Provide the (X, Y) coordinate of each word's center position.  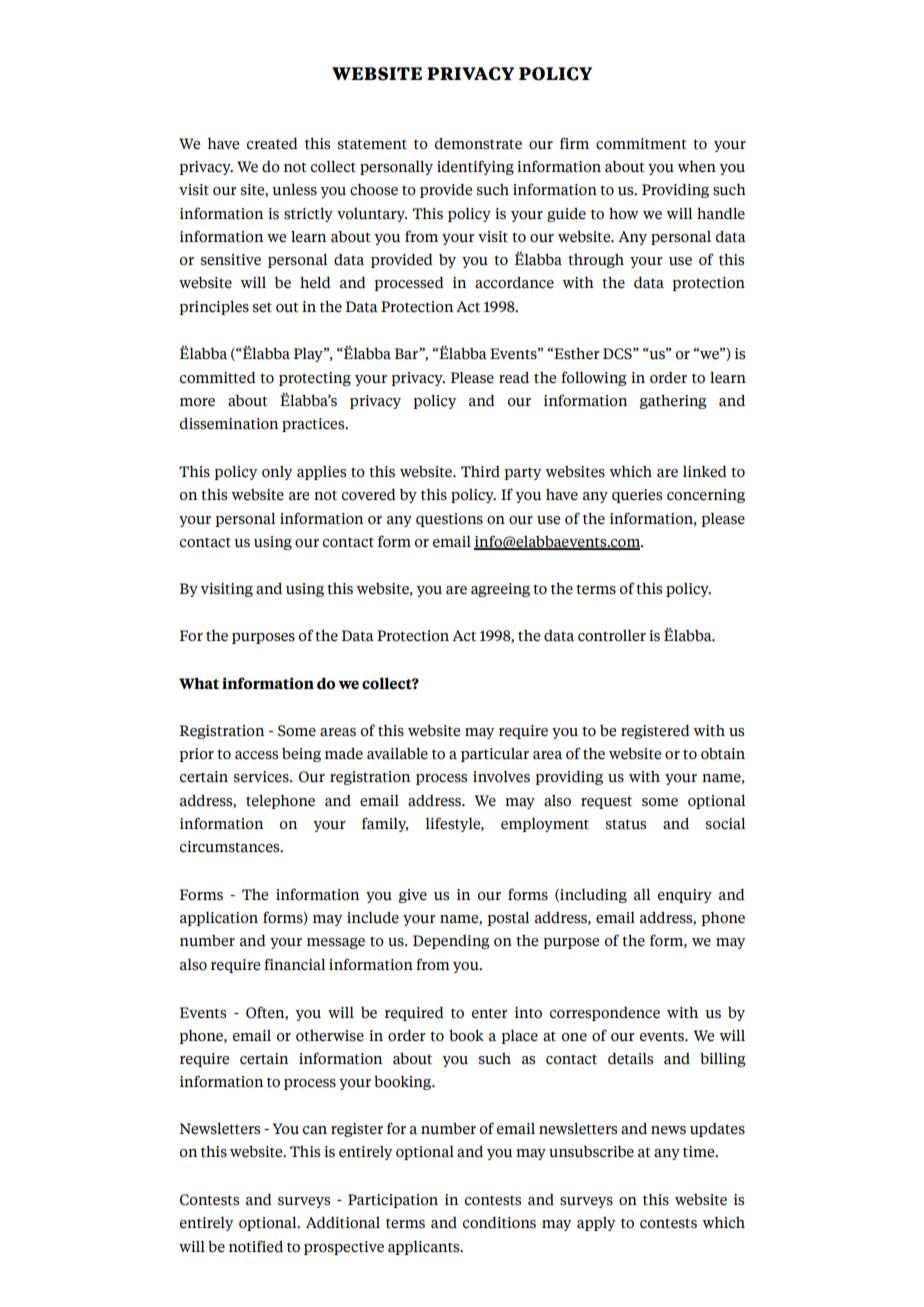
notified (256, 1246)
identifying (475, 167)
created (272, 144)
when (696, 167)
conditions (499, 1223)
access (256, 755)
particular (495, 755)
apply (596, 1224)
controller (612, 636)
